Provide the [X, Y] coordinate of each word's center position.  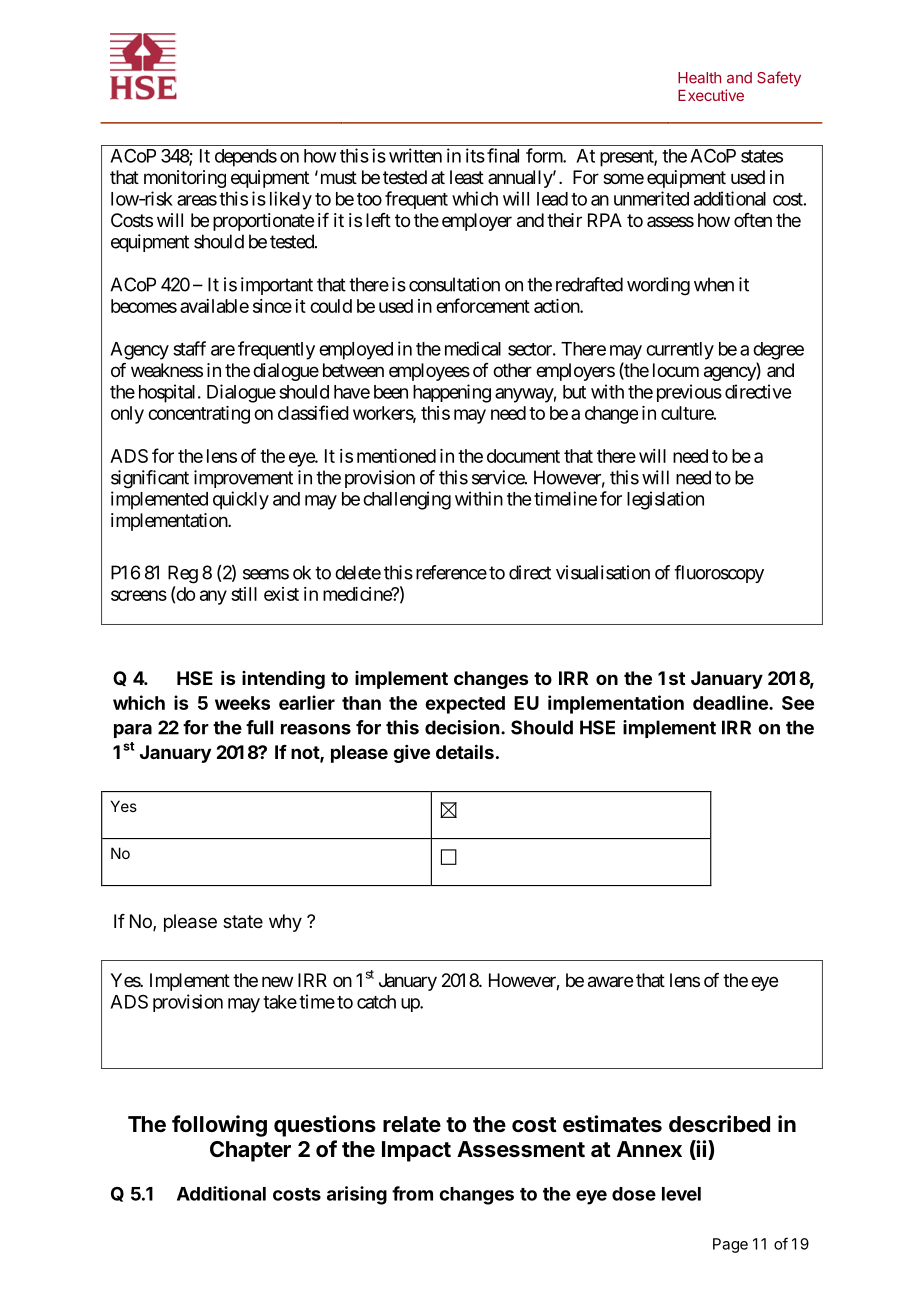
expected [465, 705]
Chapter [250, 1151]
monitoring [185, 179]
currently [680, 351]
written [415, 155]
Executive [711, 95]
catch [376, 1002]
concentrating [199, 415]
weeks [242, 703]
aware [610, 982]
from [412, 1193]
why [285, 923]
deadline [731, 702]
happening [452, 393]
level [681, 1194]
